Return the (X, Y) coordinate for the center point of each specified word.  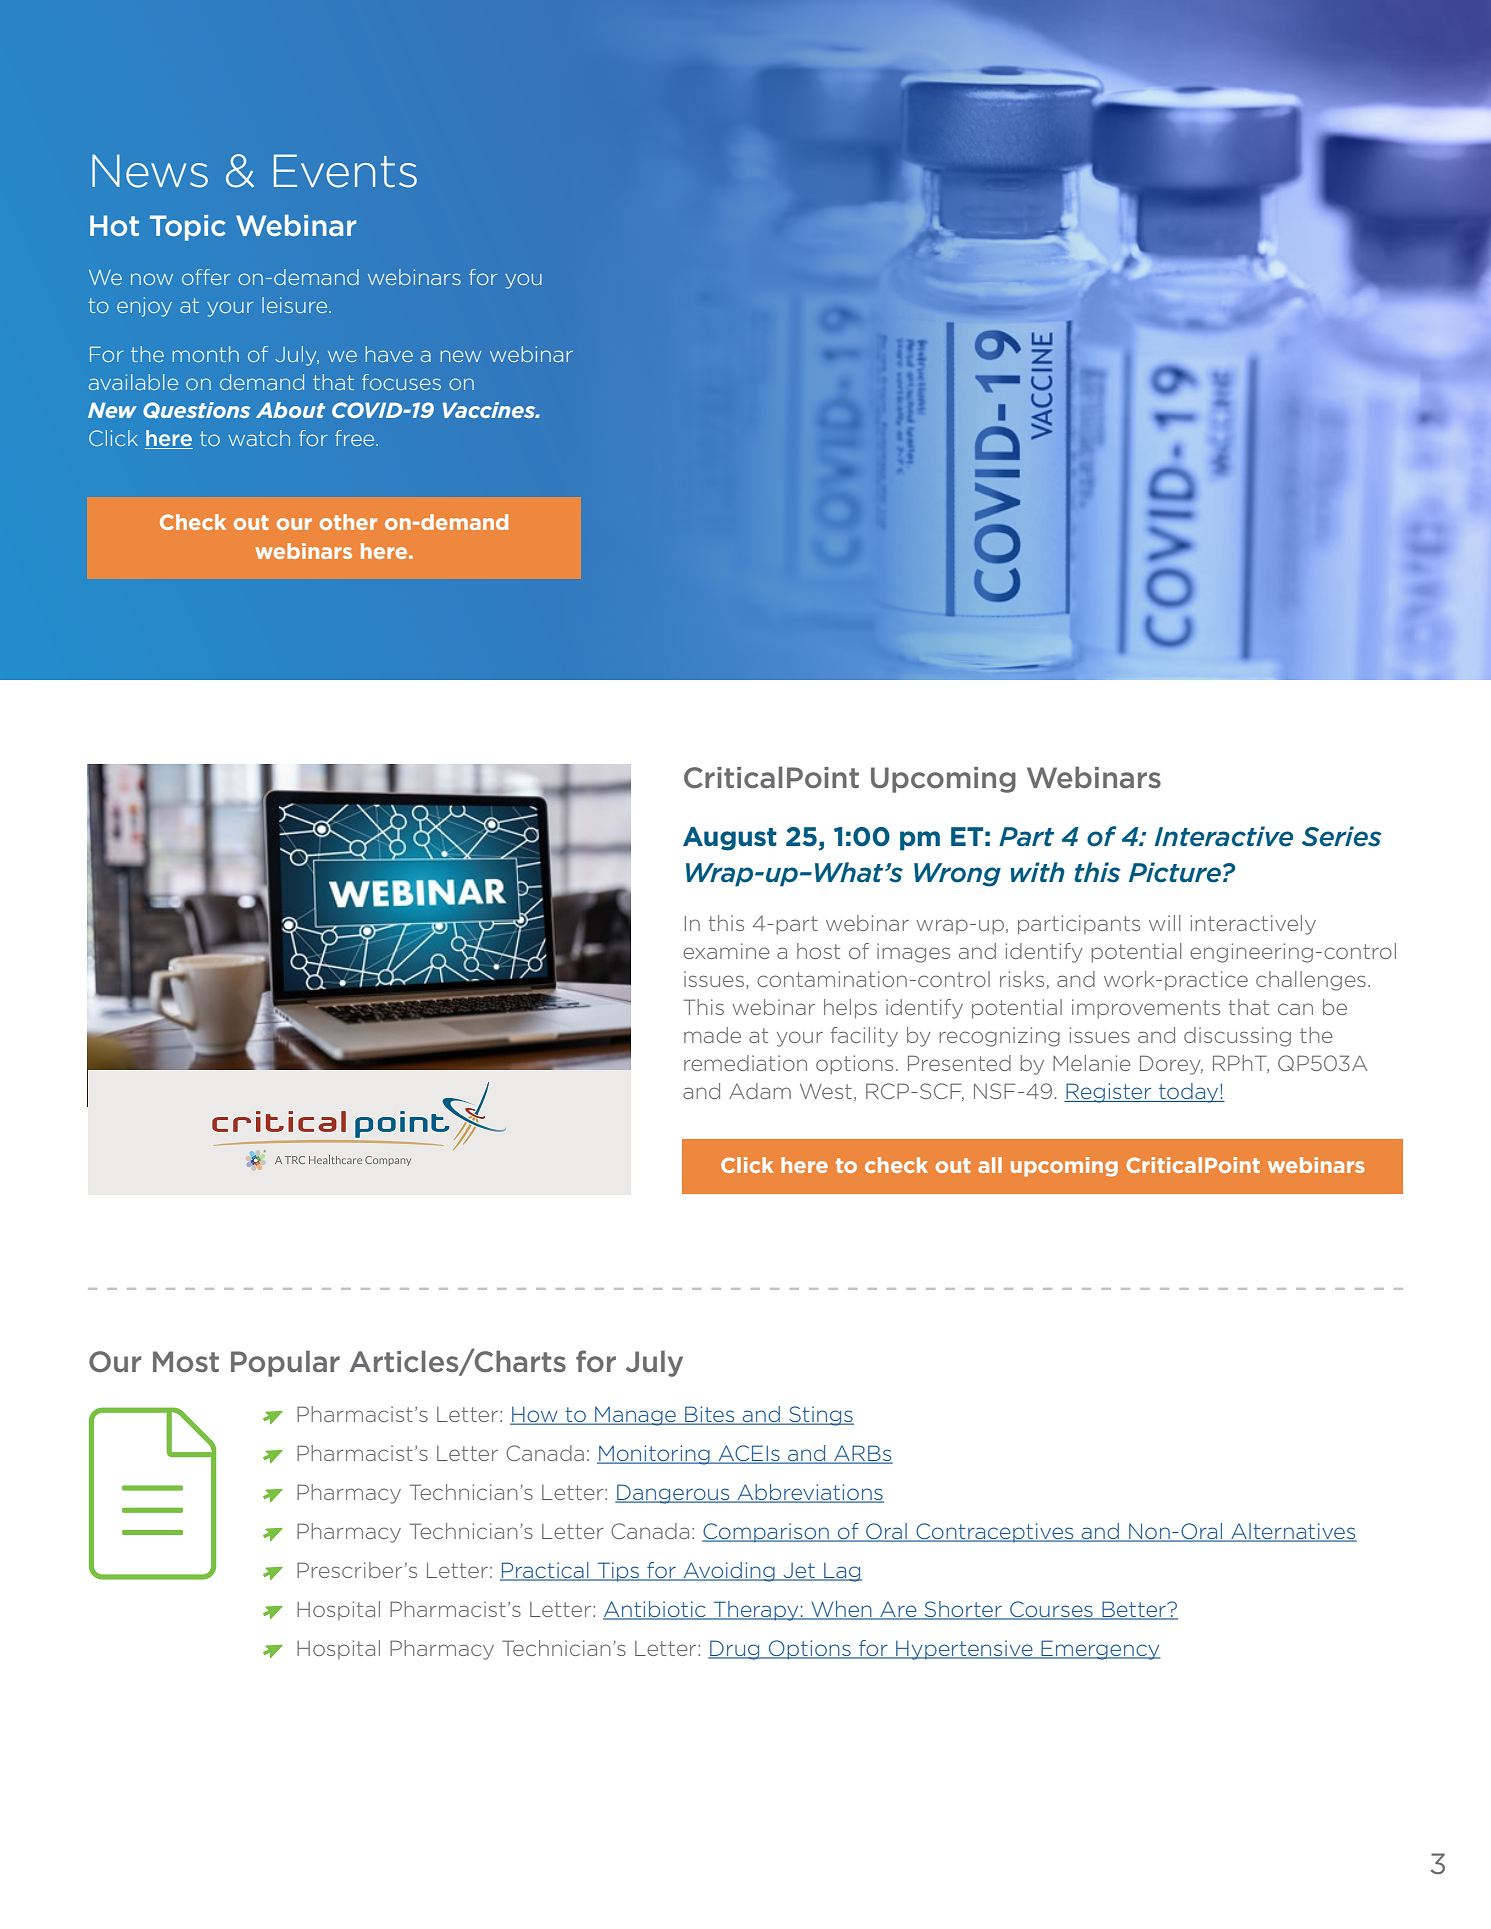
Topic (188, 228)
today (1189, 1093)
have (389, 354)
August (730, 839)
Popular (285, 1363)
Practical (545, 1571)
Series (1342, 836)
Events (345, 171)
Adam (760, 1091)
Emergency (1099, 1650)
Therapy (756, 1611)
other (348, 522)
